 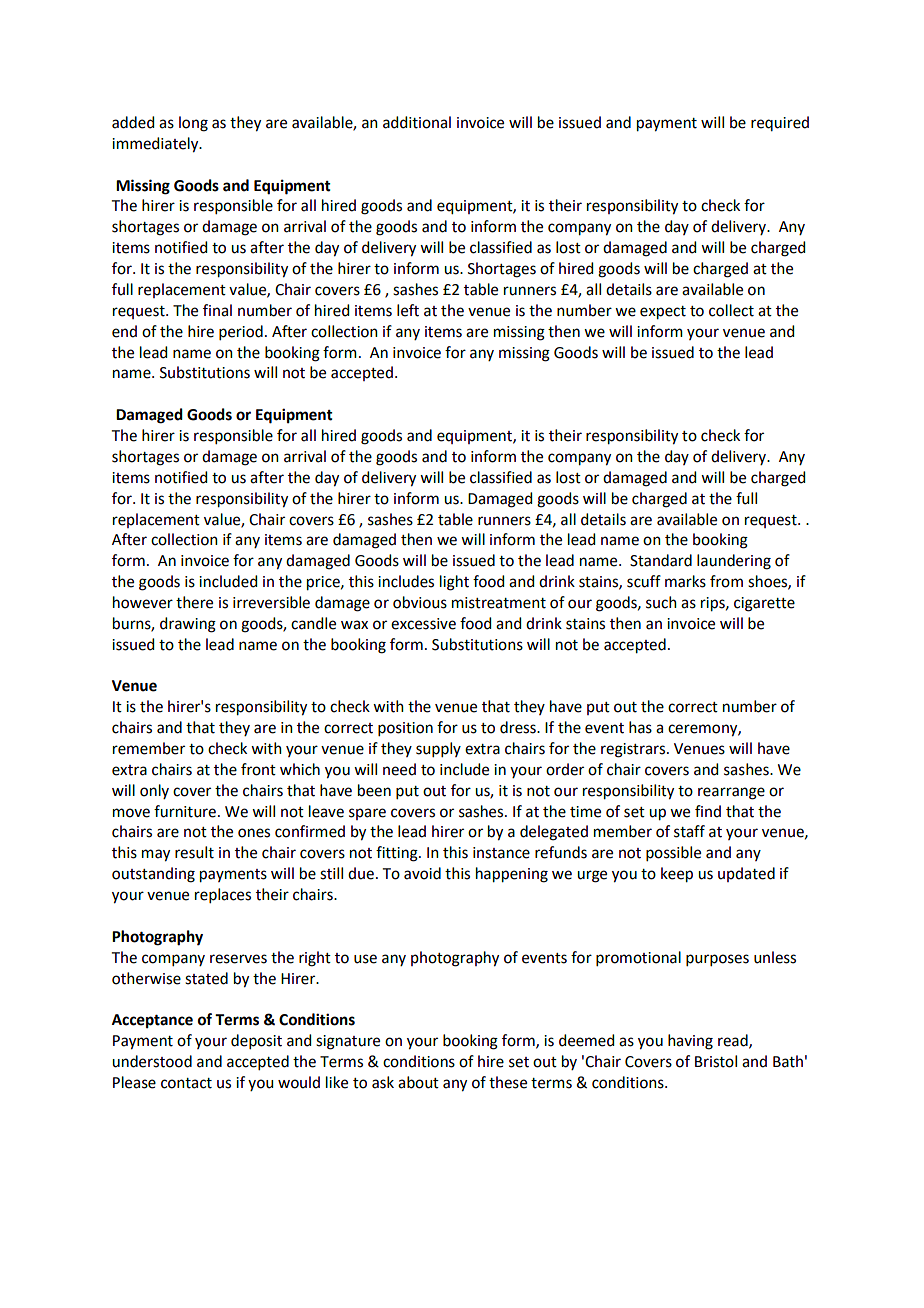 I want to click on additional, so click(x=417, y=122).
